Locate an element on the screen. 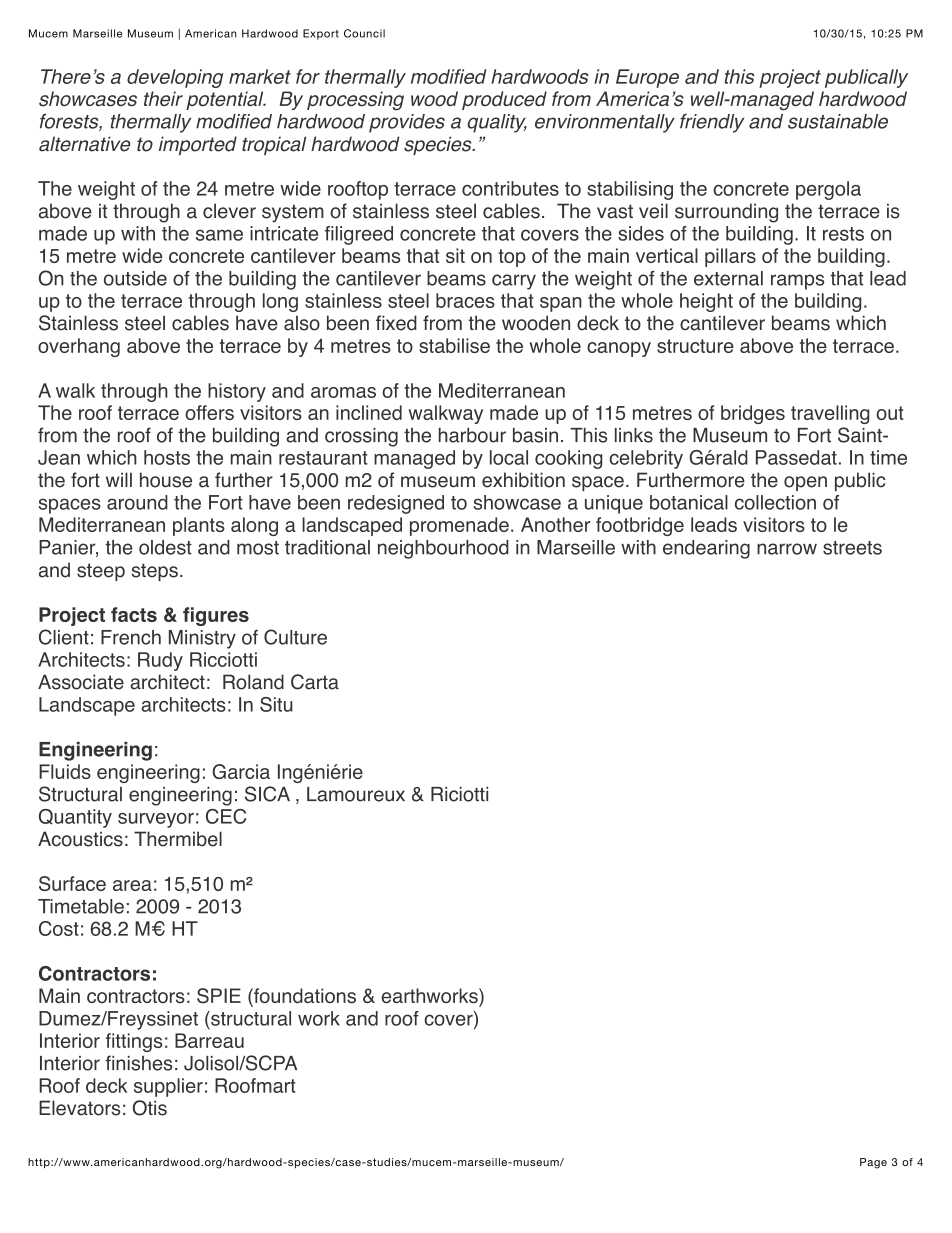 This screenshot has width=952, height=1233. produced is located at coordinates (504, 100).
